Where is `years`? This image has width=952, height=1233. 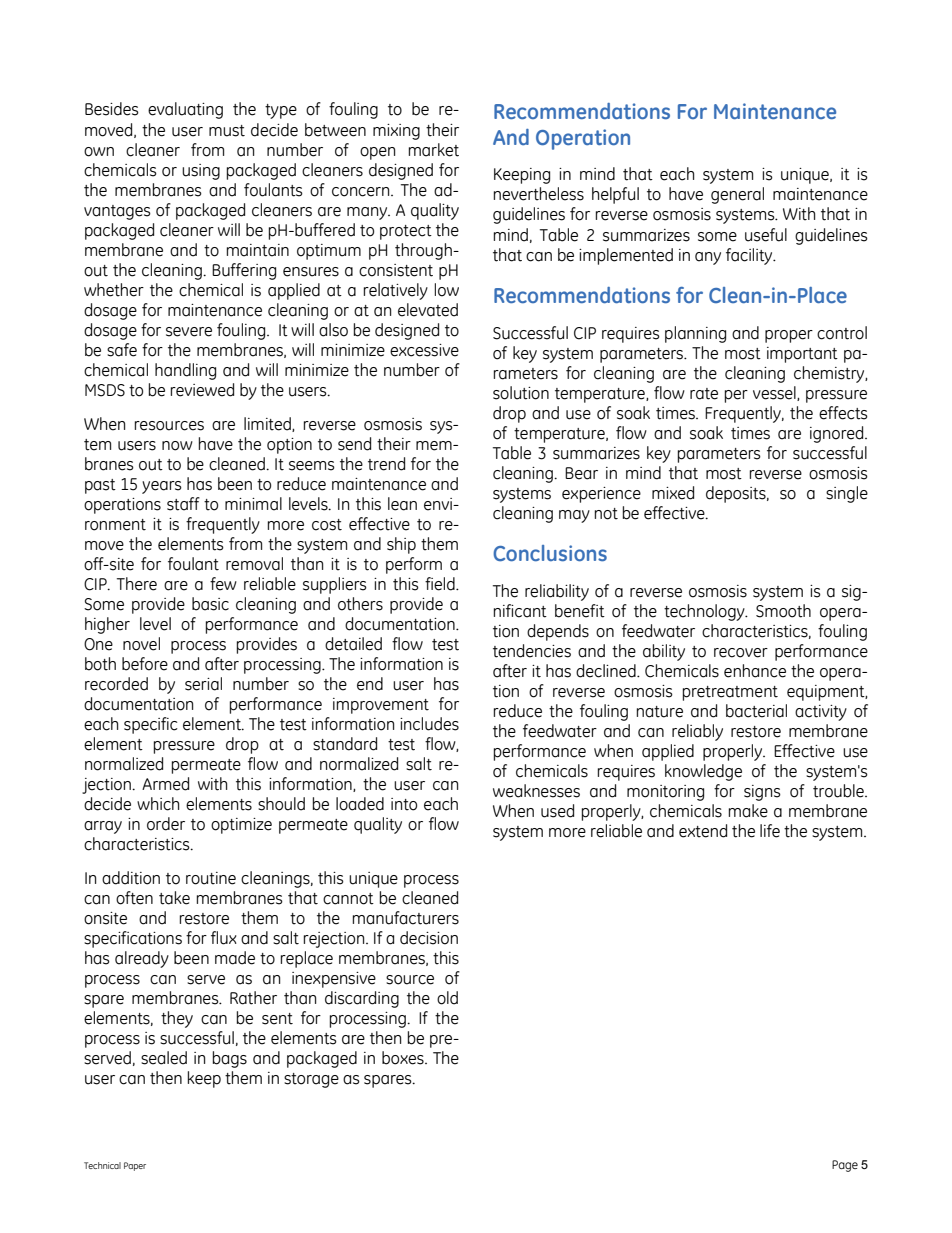
years is located at coordinates (162, 487).
